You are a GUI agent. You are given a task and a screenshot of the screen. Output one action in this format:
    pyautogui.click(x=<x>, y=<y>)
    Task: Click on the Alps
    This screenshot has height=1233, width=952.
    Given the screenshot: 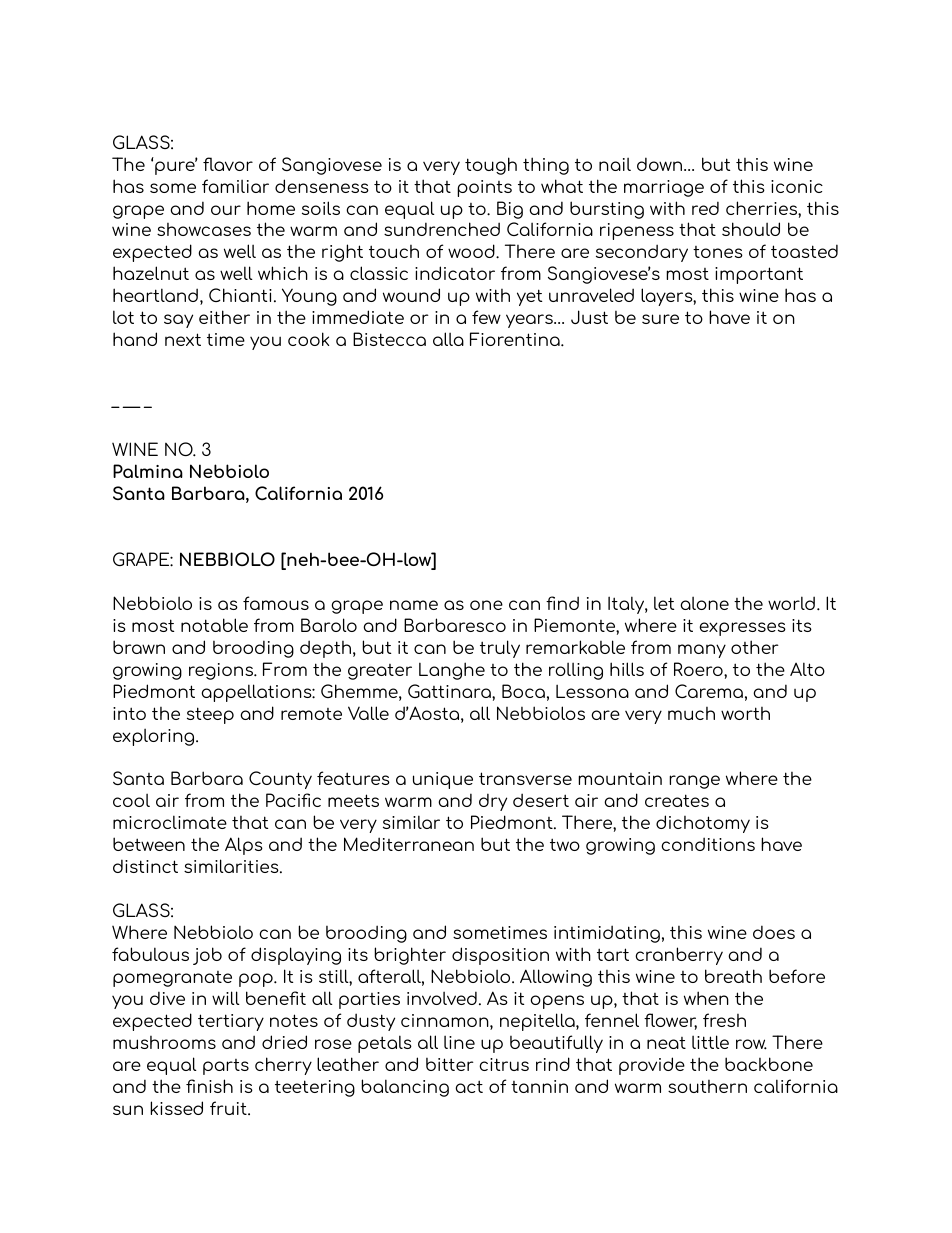 What is the action you would take?
    pyautogui.click(x=244, y=846)
